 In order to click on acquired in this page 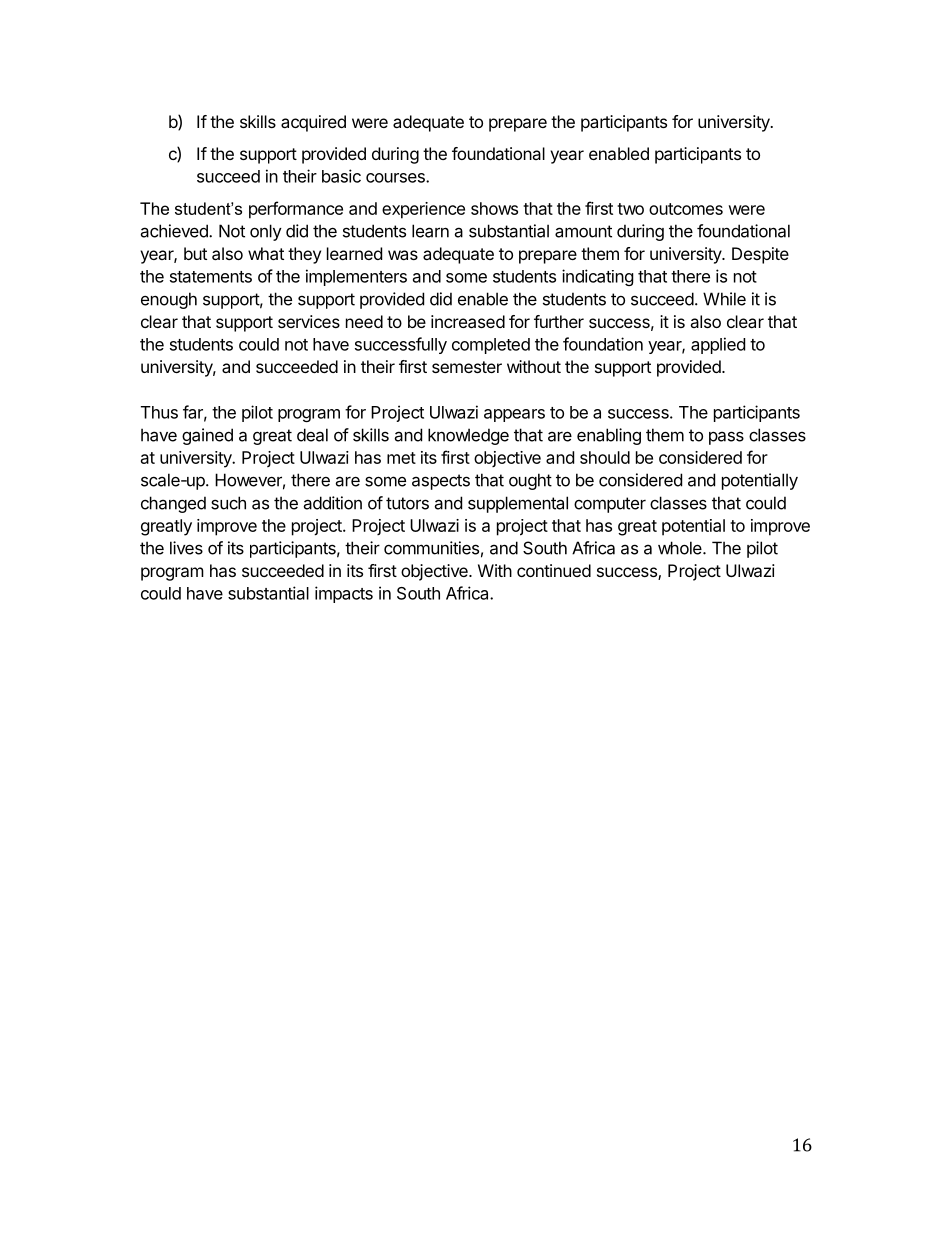, I will do `click(313, 123)`.
